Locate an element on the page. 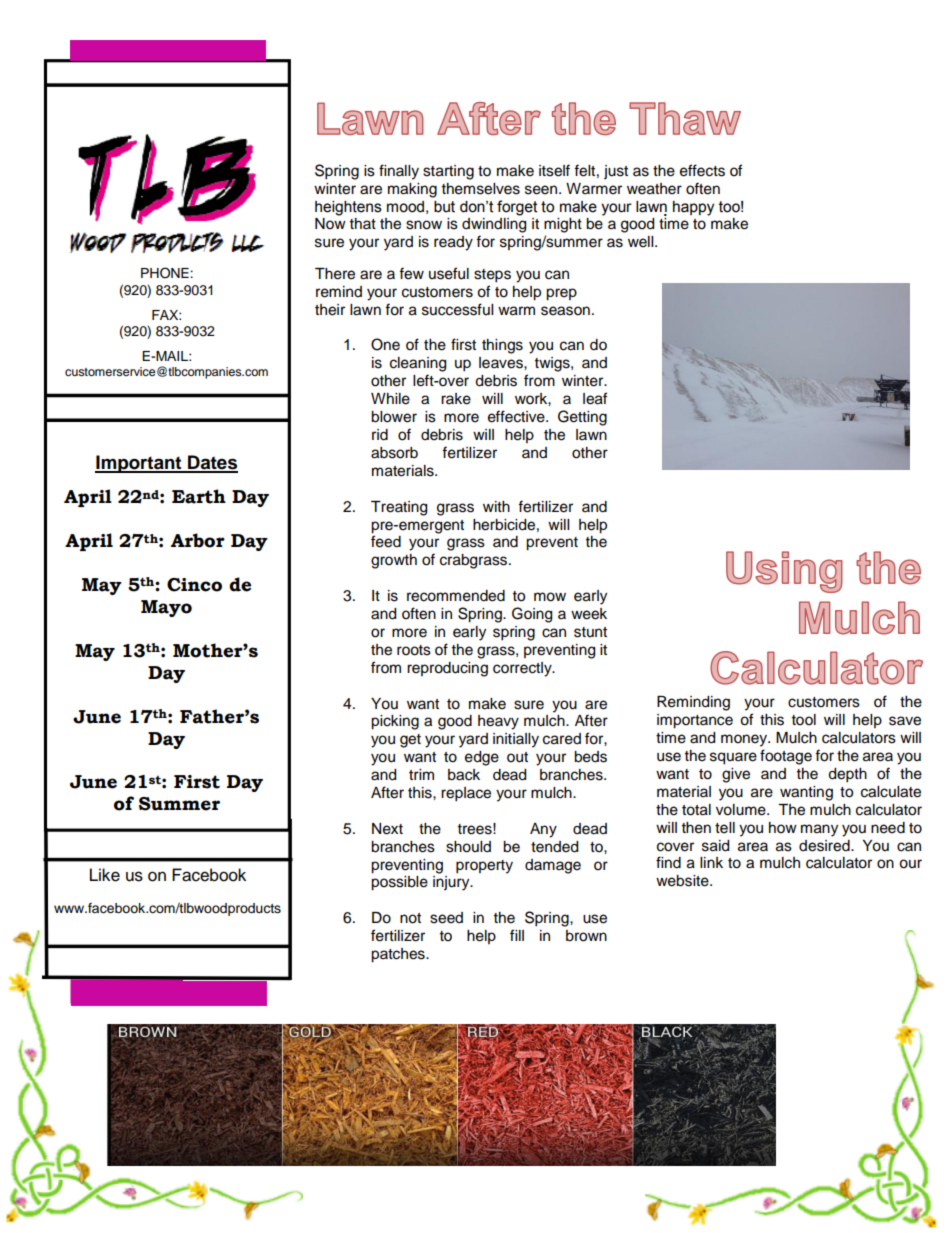  Mayo is located at coordinates (166, 608).
